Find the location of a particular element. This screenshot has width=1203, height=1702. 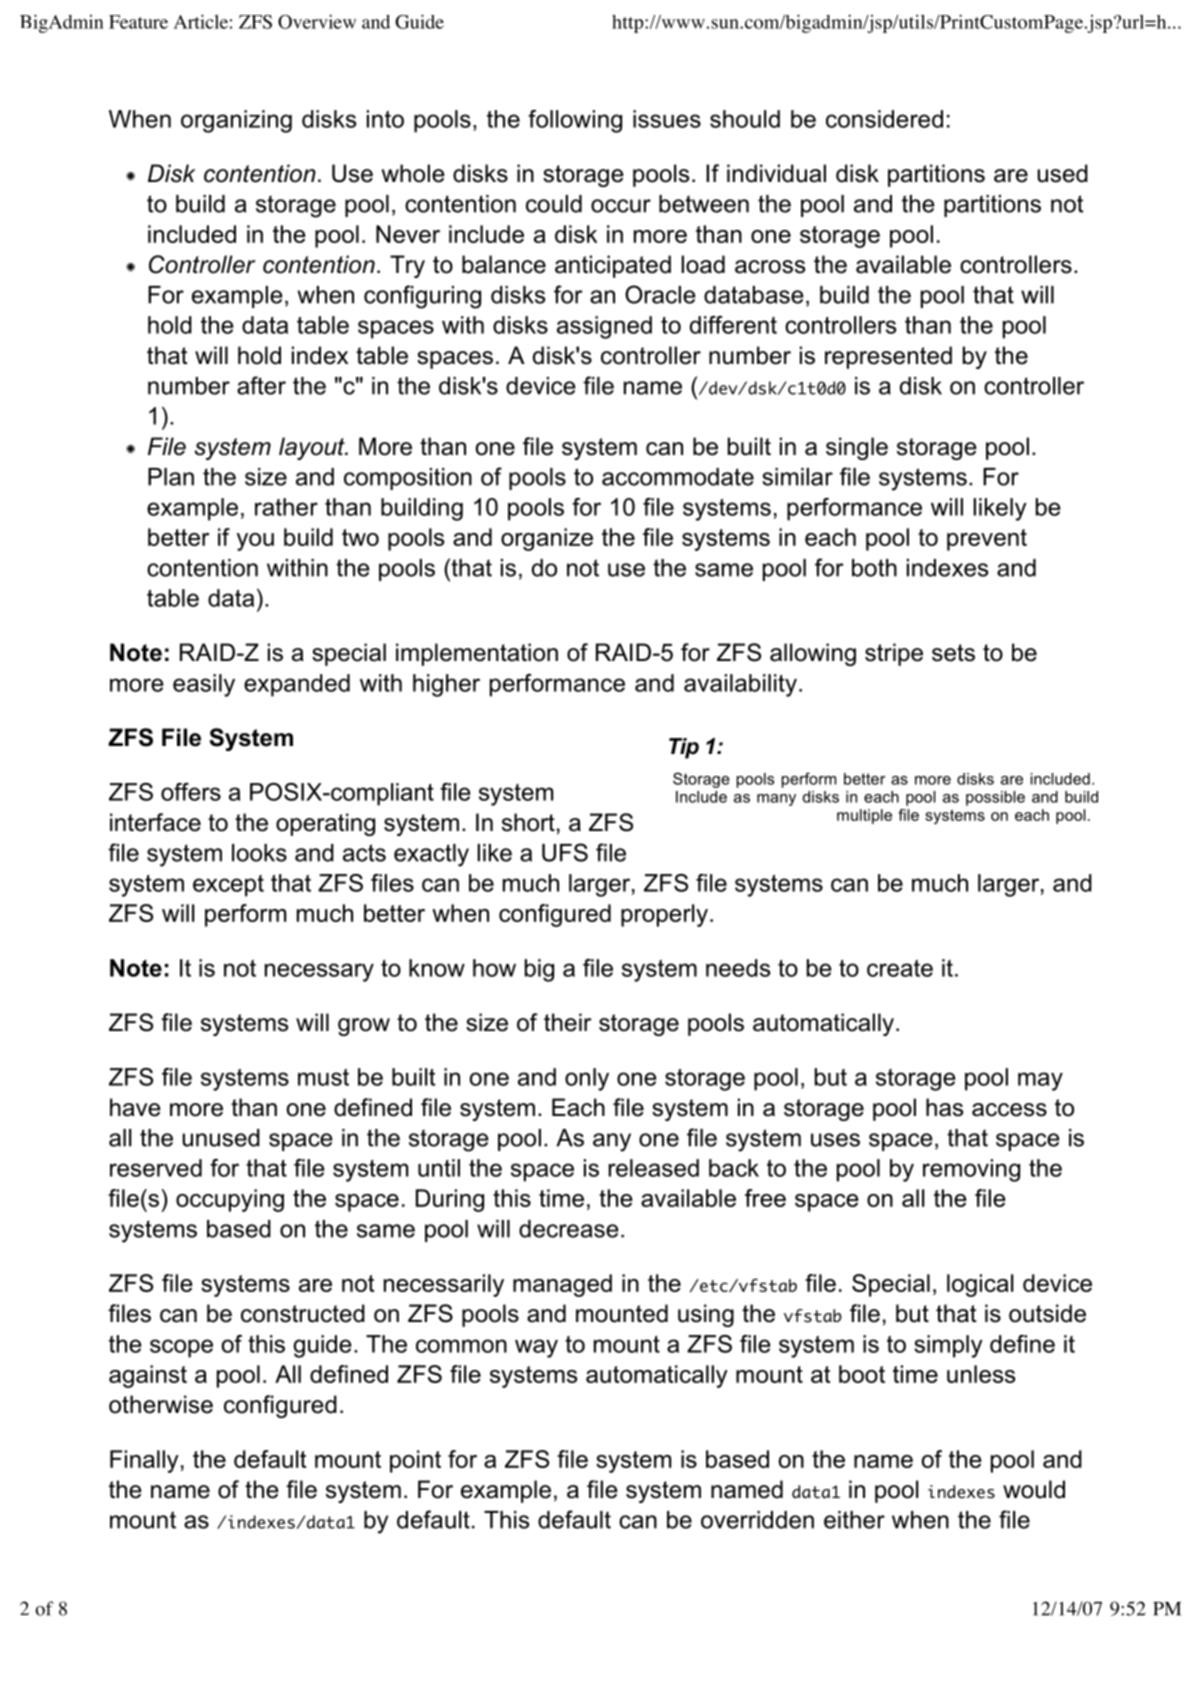

following is located at coordinates (575, 121).
